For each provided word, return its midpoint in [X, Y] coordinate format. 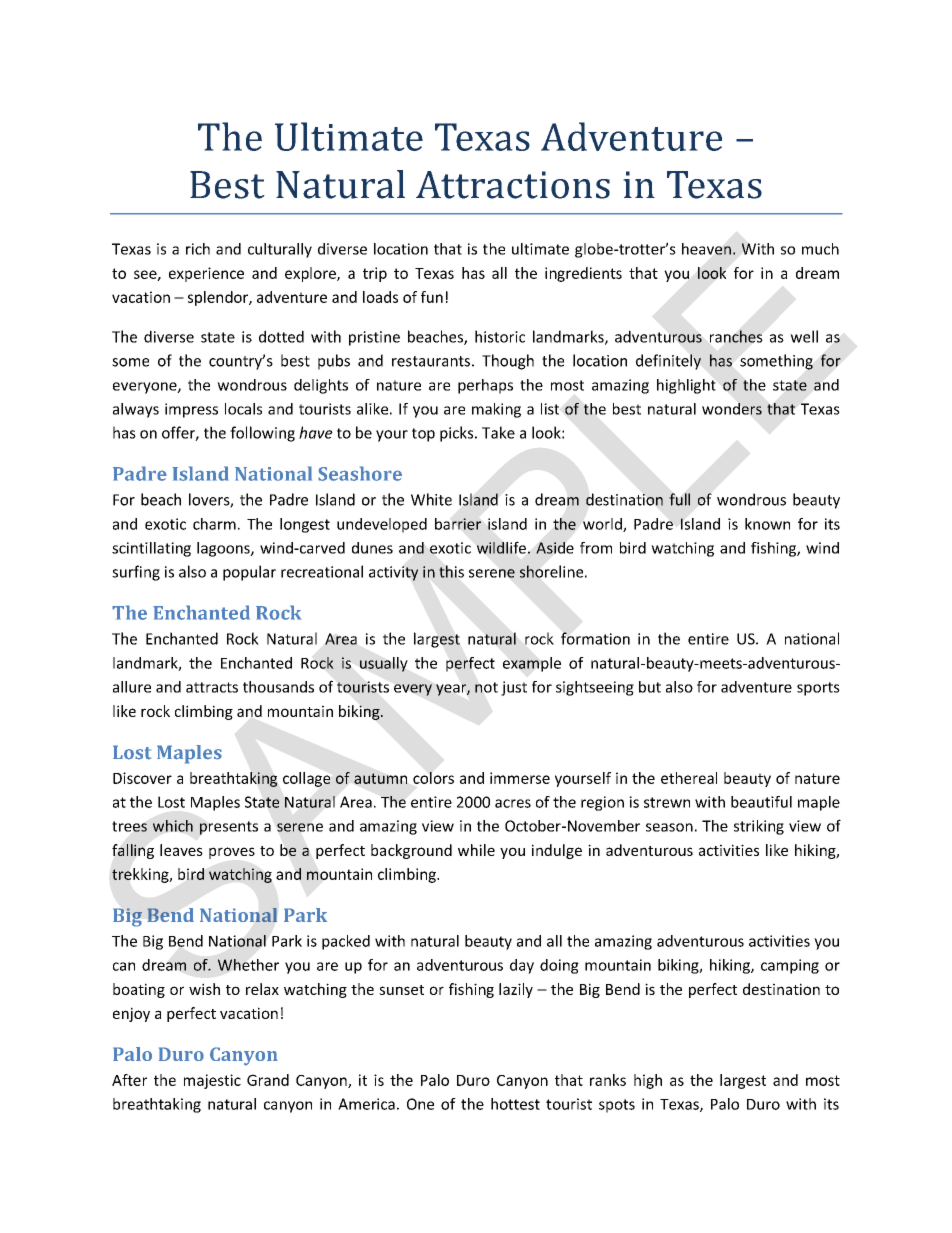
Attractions [513, 185]
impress [191, 410]
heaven [706, 249]
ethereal [689, 778]
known [767, 524]
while [476, 850]
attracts [212, 687]
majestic [212, 1081]
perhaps [485, 386]
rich [198, 249]
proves [232, 853]
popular [249, 573]
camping [790, 966]
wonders [732, 409]
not [486, 687]
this [451, 571]
